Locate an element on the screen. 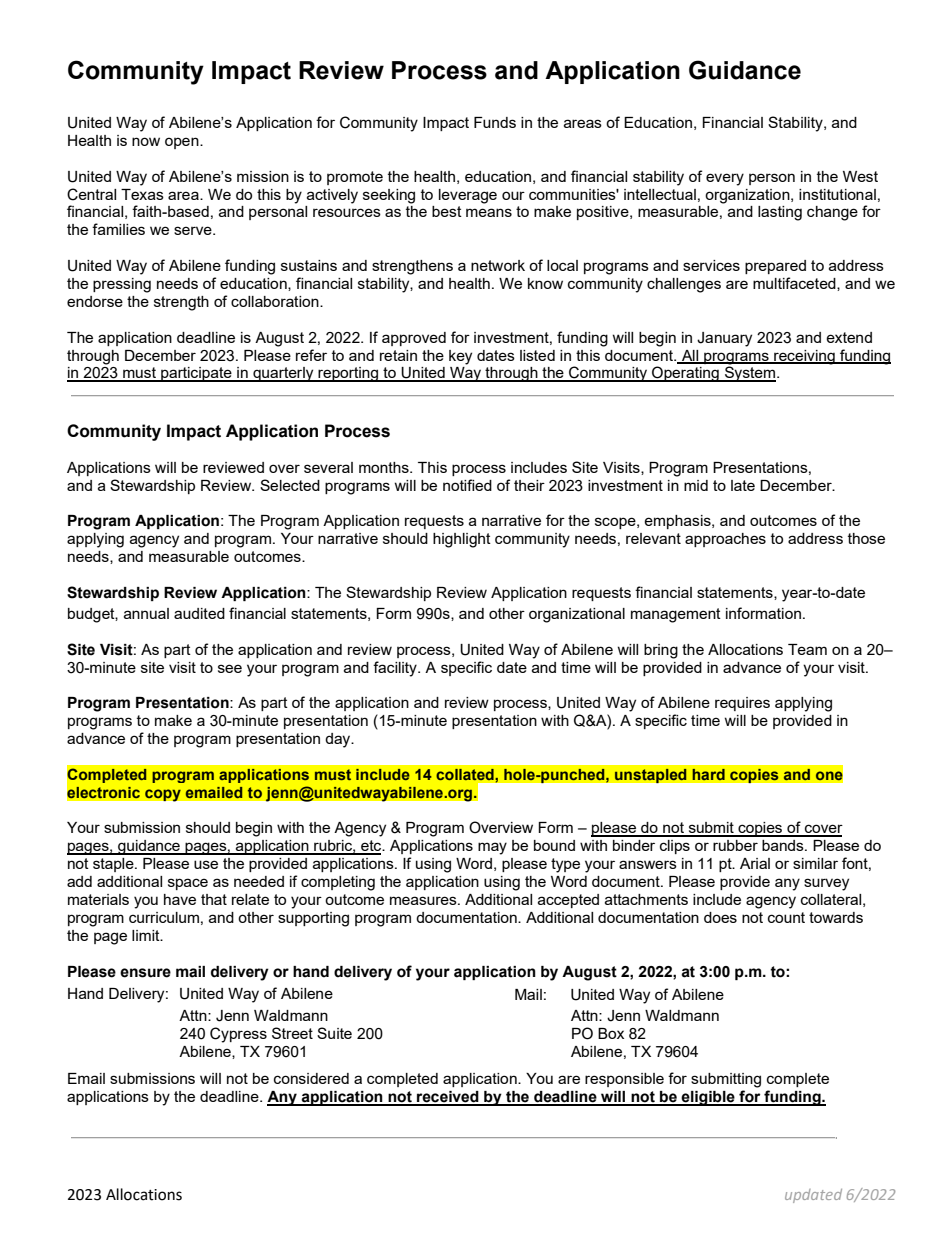  open is located at coordinates (183, 143).
